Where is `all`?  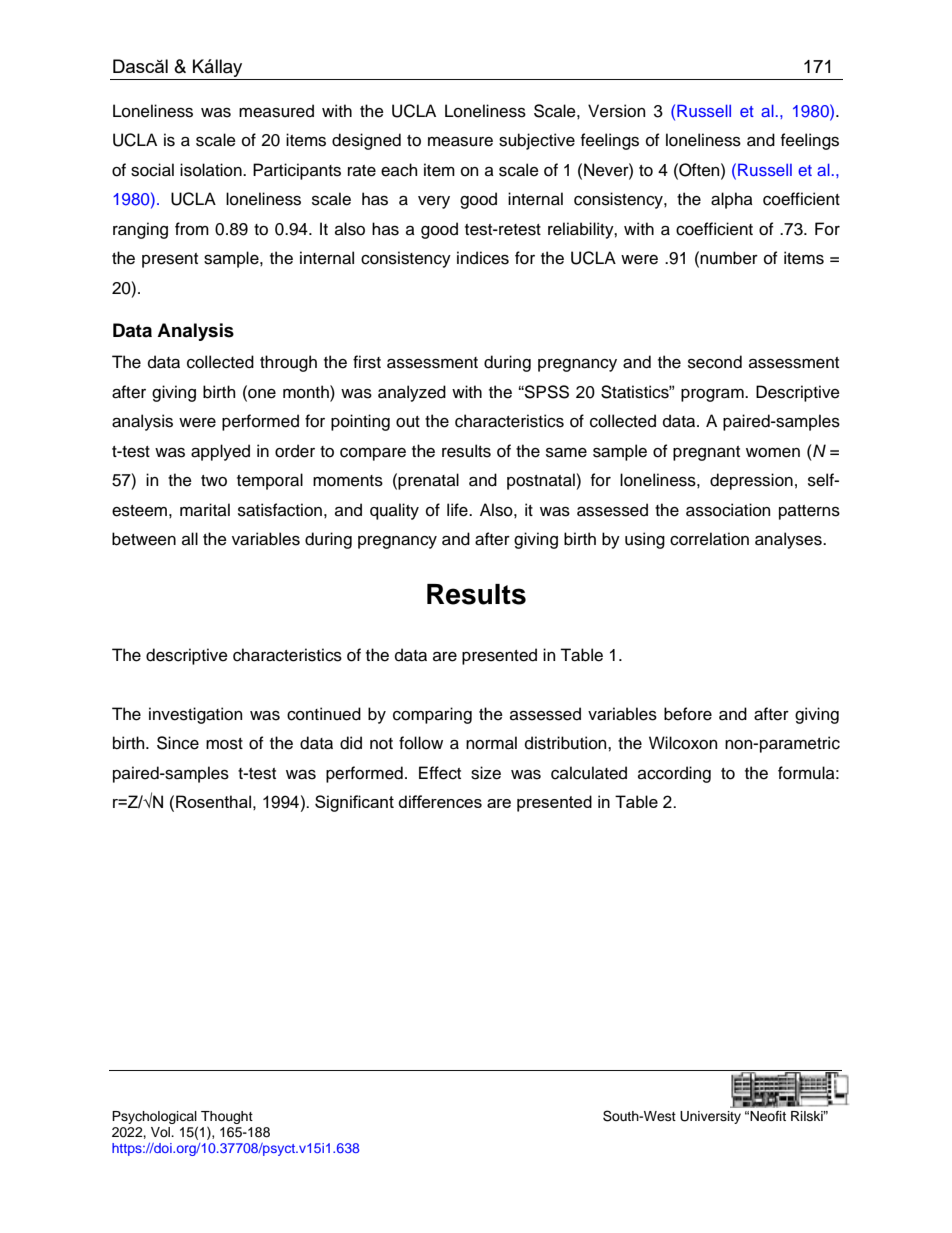
all is located at coordinates (190, 539).
